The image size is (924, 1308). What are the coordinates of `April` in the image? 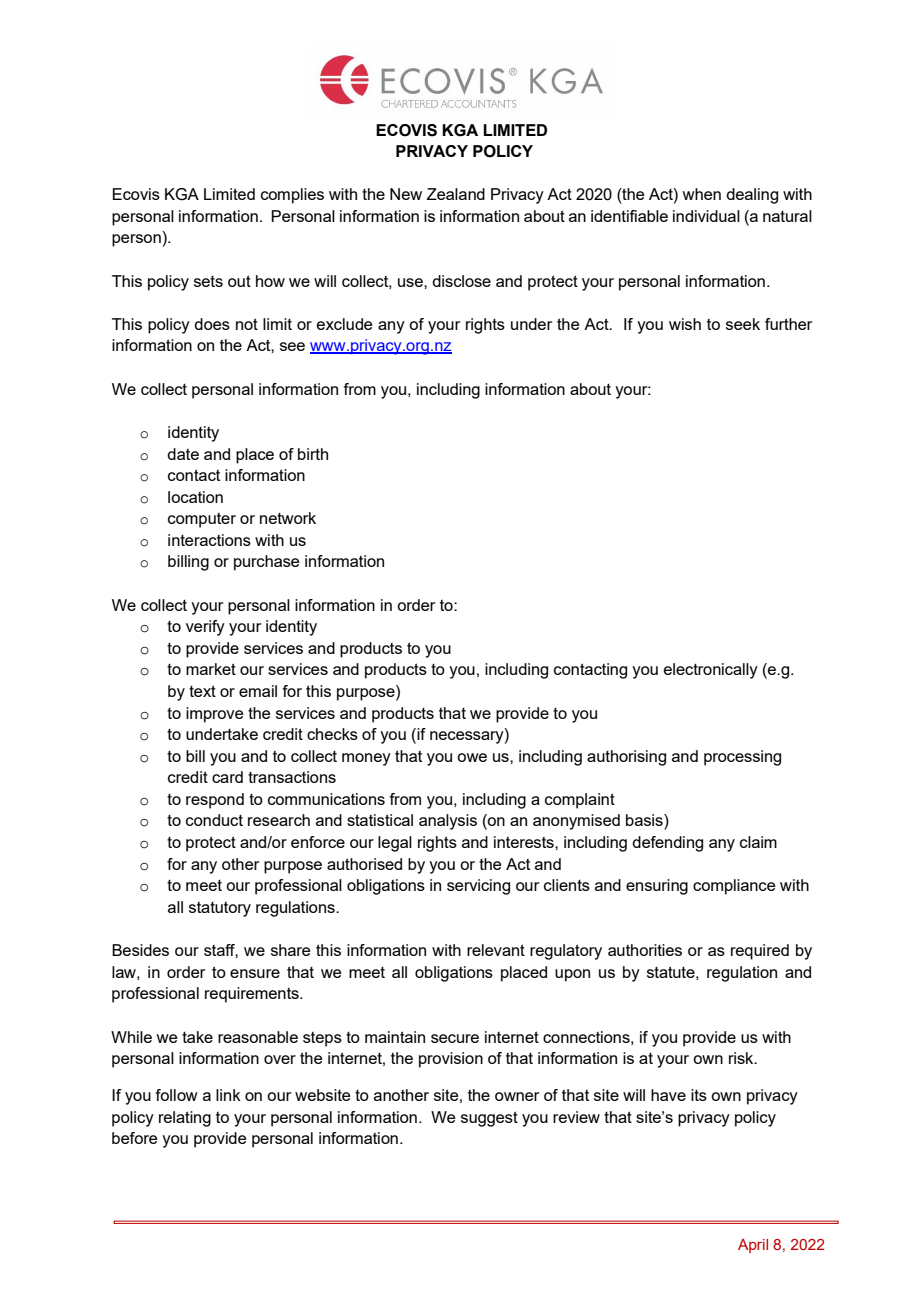 It's located at (753, 1246).
